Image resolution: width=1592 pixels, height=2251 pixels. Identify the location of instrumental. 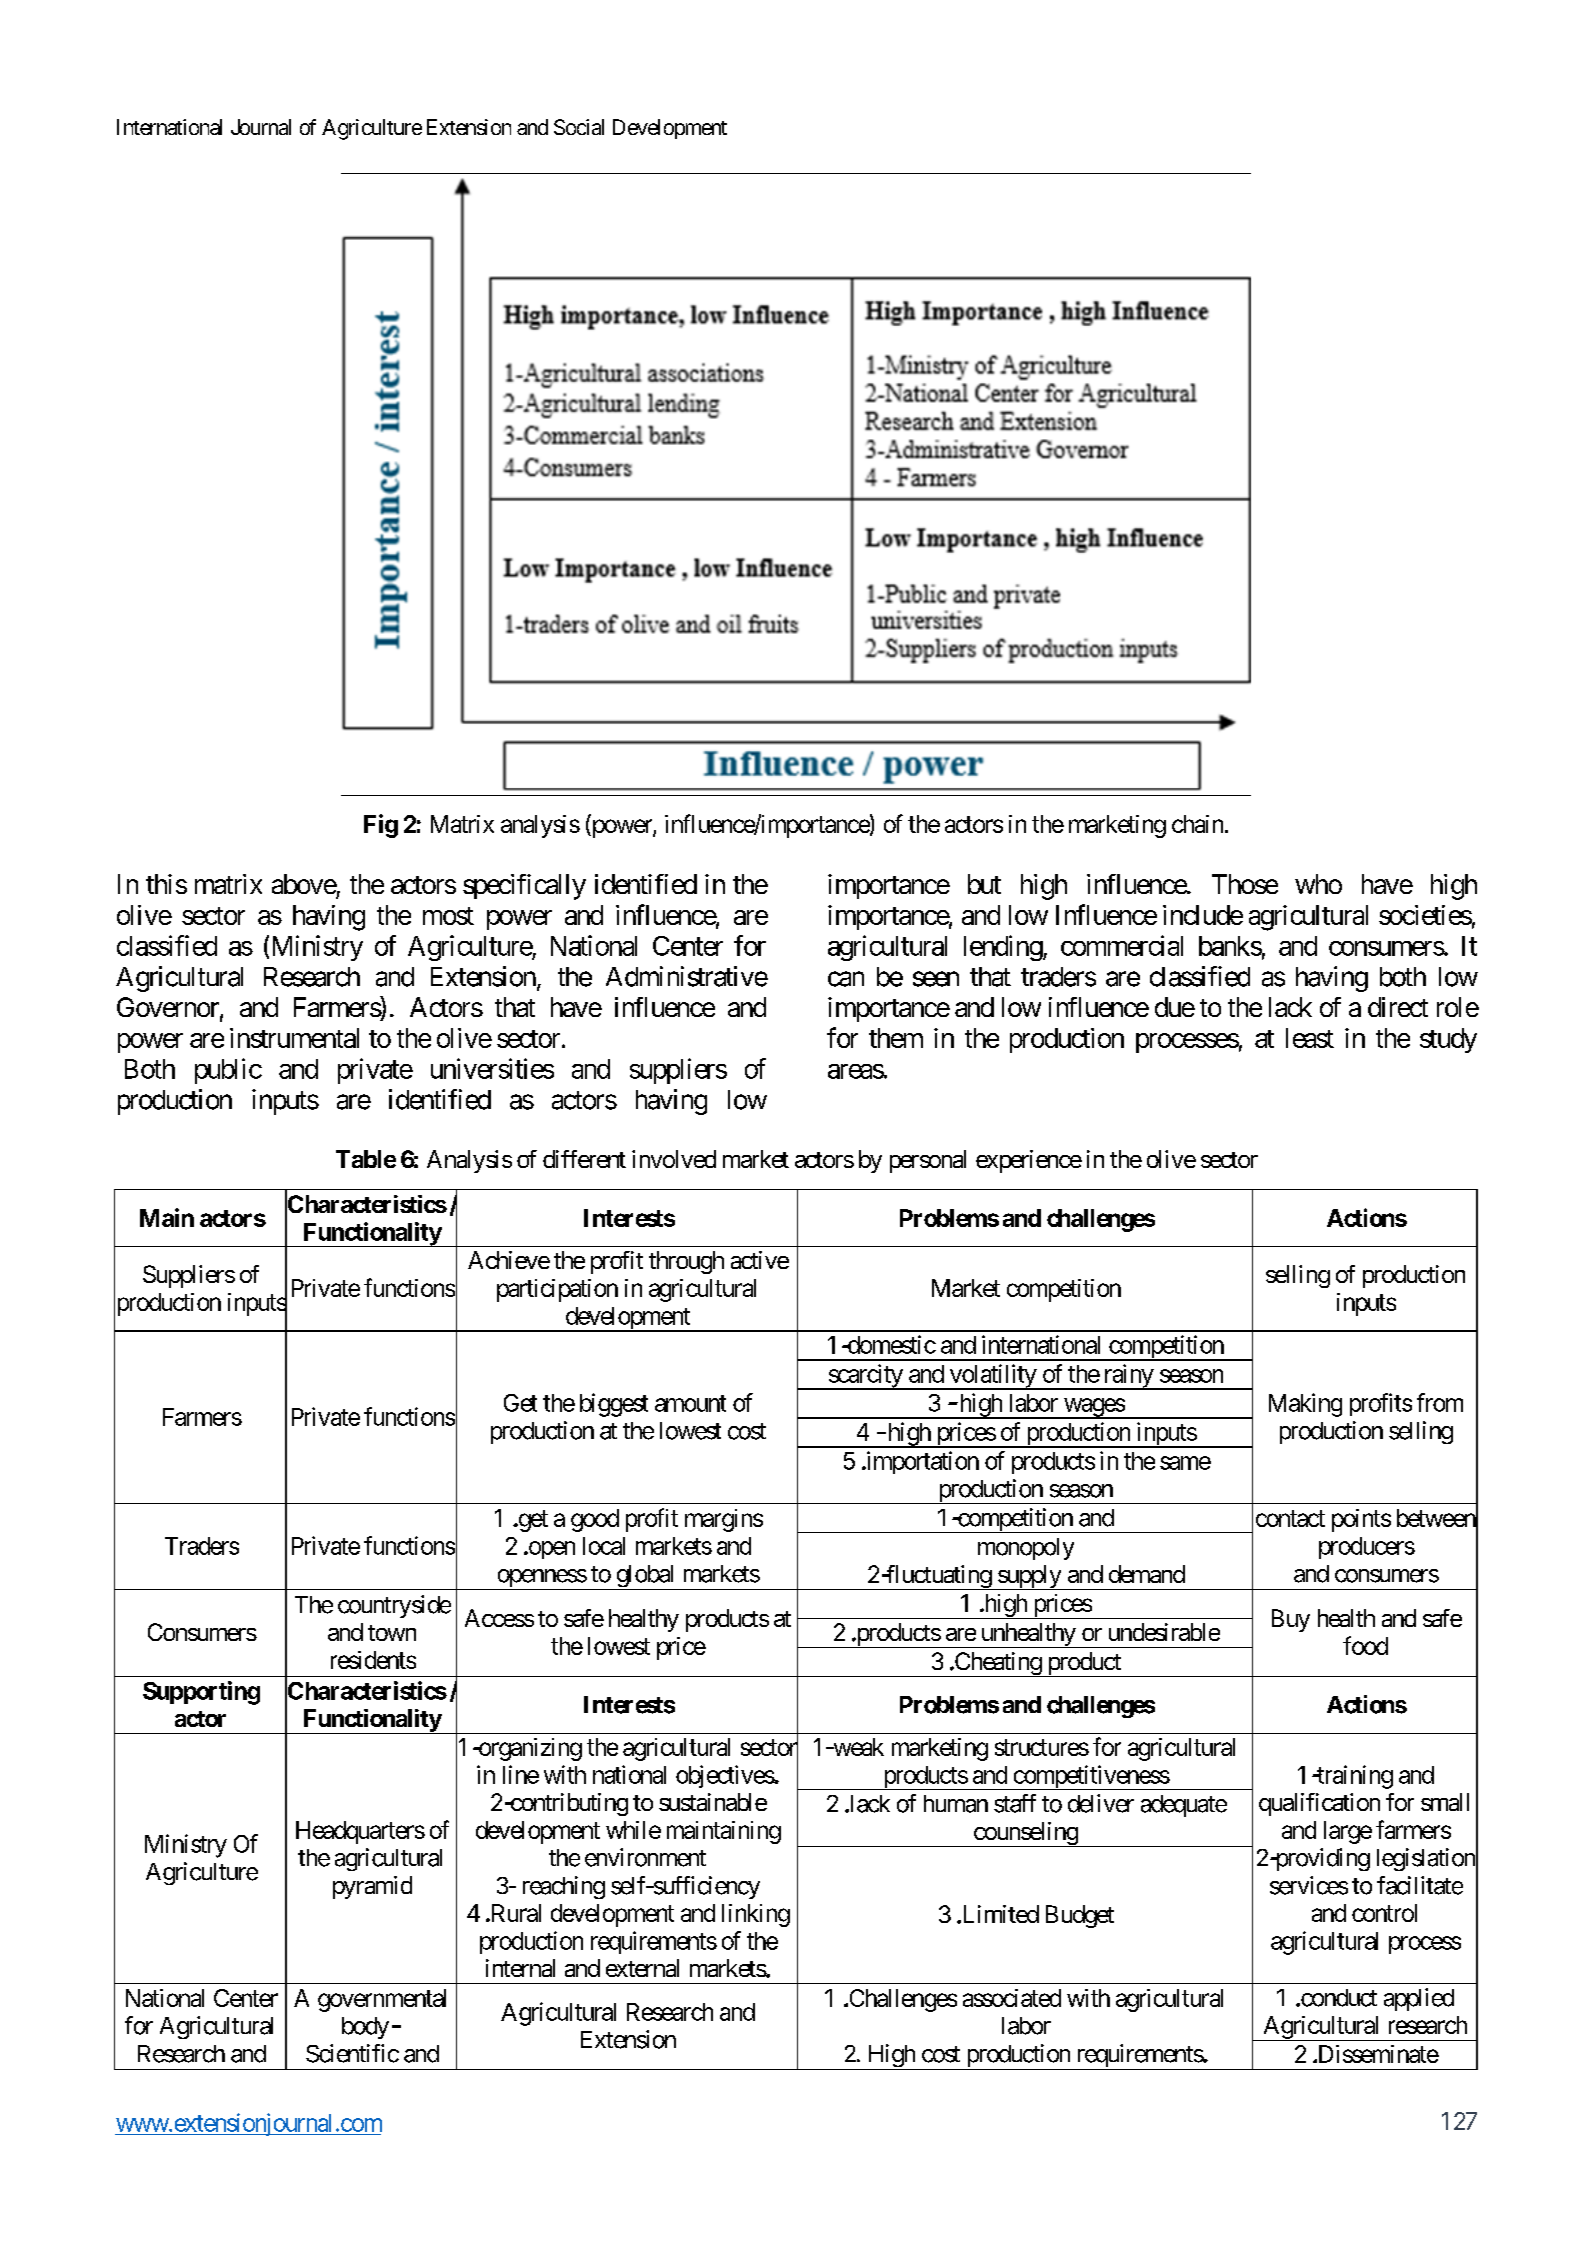
(294, 1038).
